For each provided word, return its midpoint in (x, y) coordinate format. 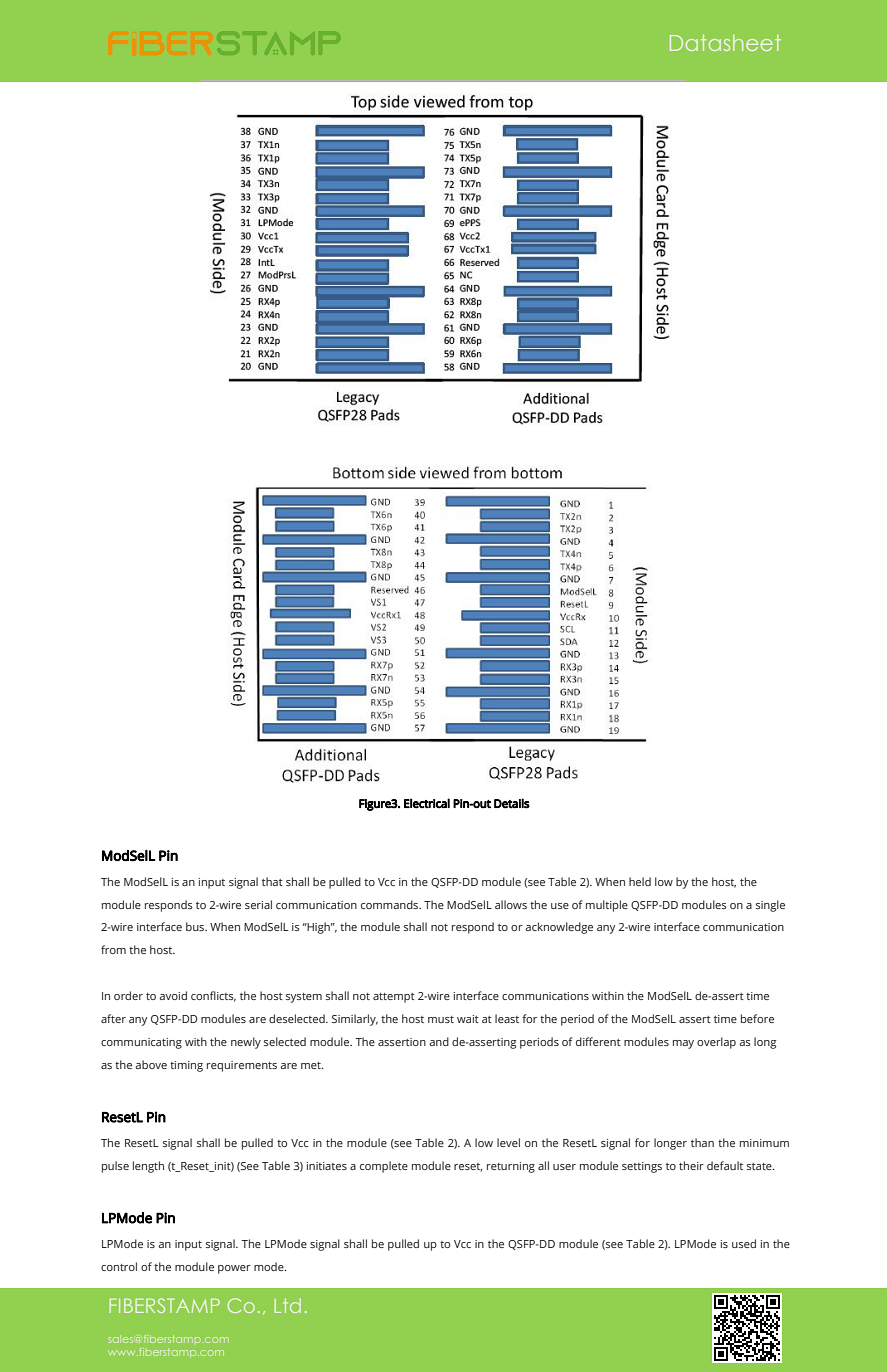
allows (511, 904)
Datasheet (725, 42)
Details (512, 803)
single (770, 906)
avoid (173, 995)
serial (258, 904)
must (441, 1019)
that (272, 881)
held (640, 881)
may (683, 1044)
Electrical (427, 803)
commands (391, 904)
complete (384, 1167)
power (234, 1269)
